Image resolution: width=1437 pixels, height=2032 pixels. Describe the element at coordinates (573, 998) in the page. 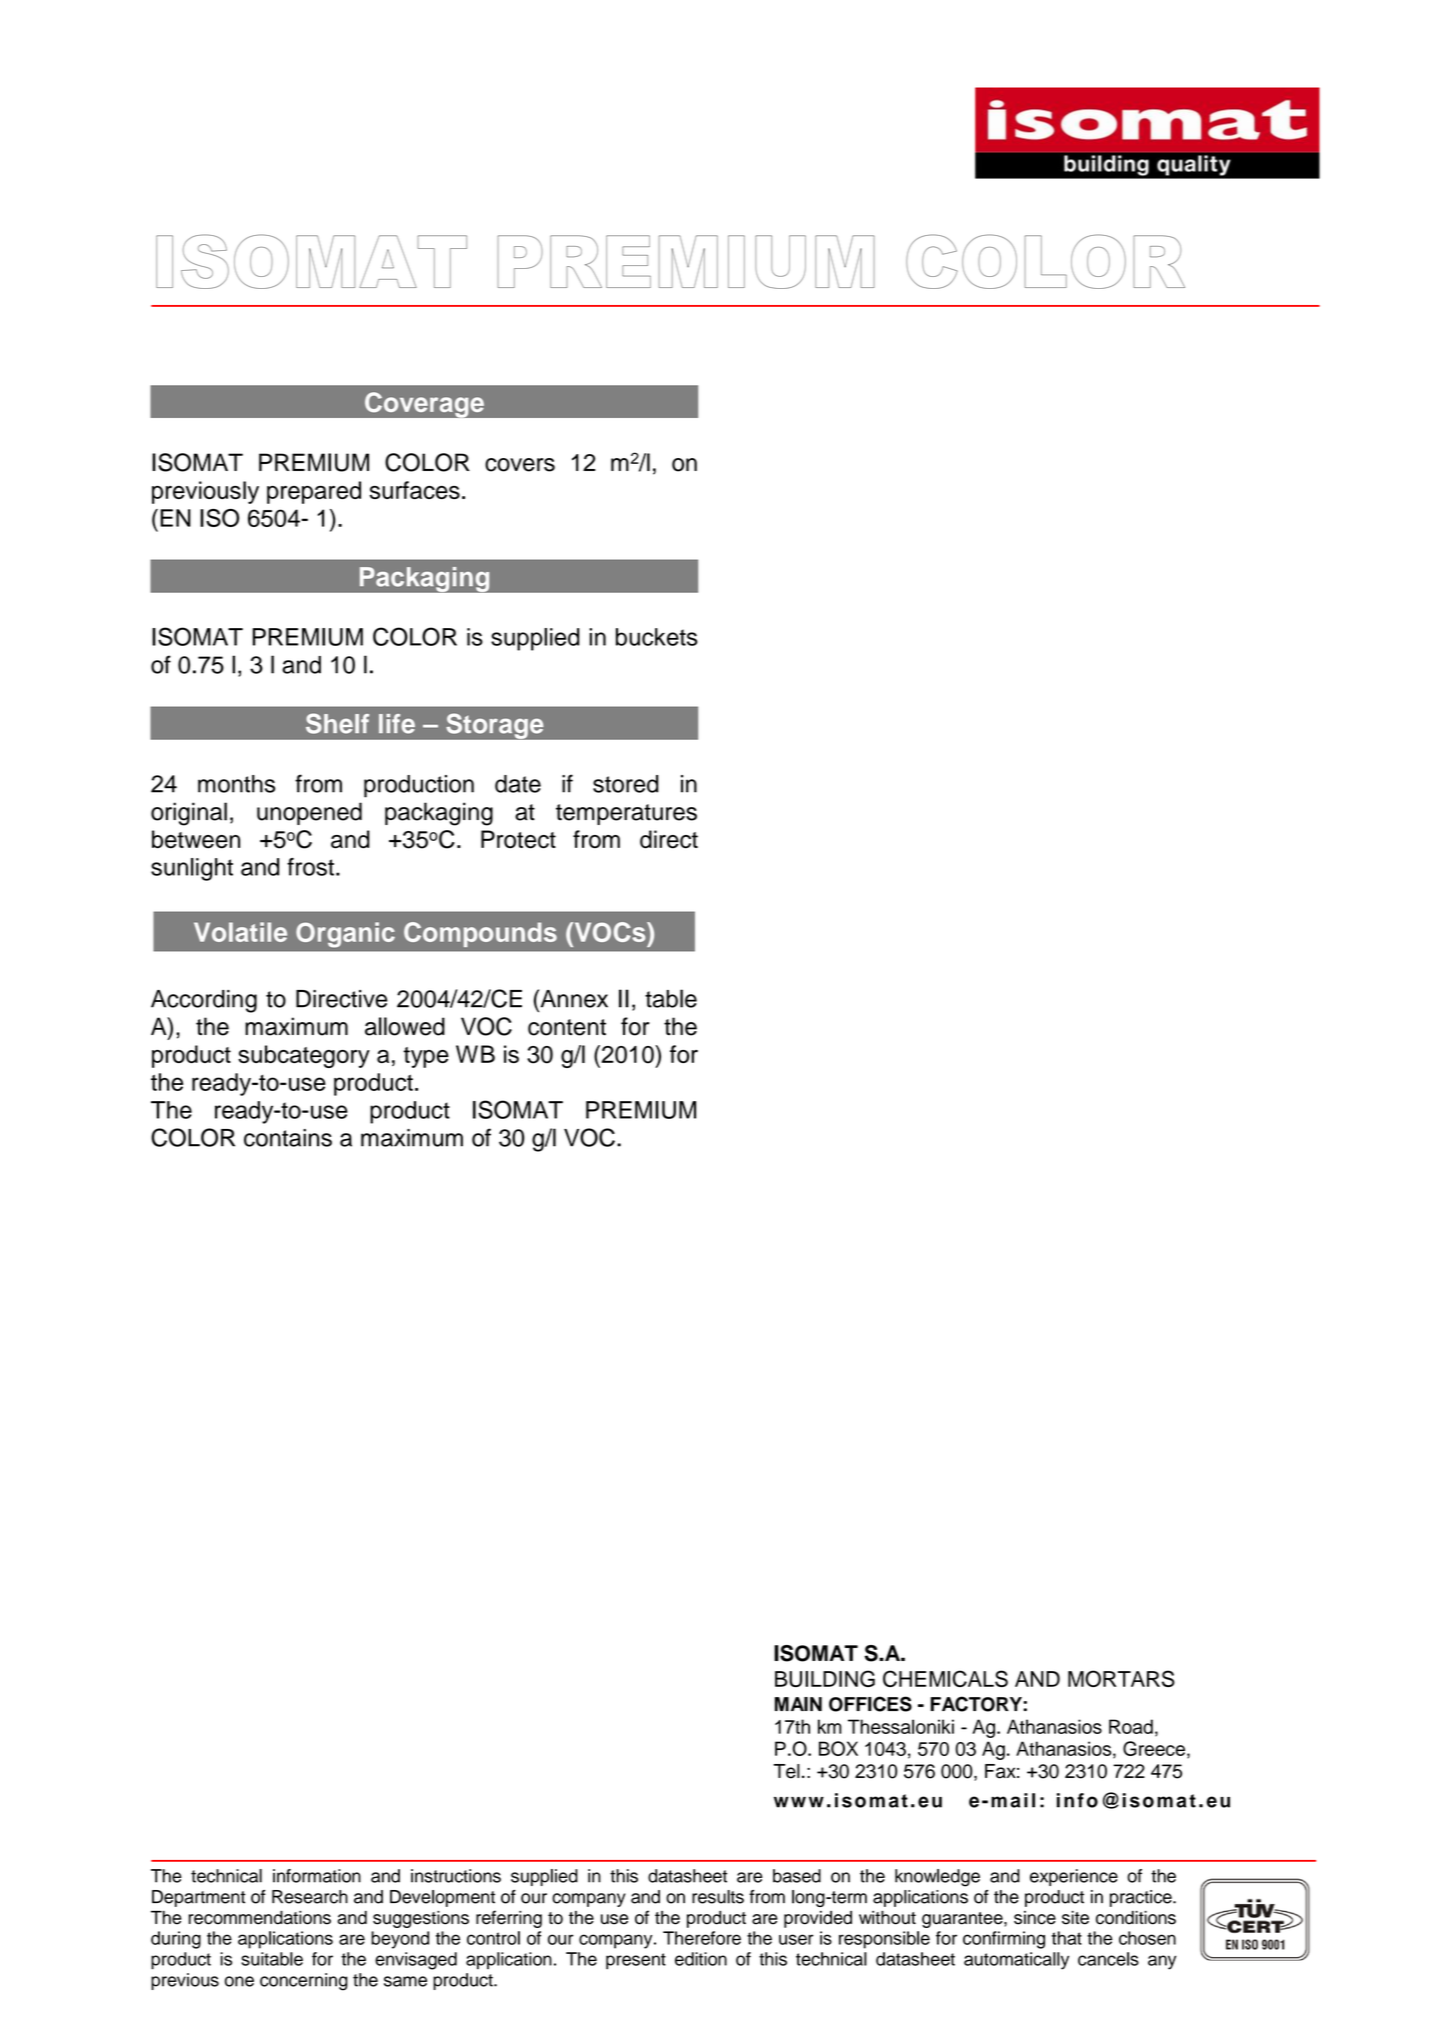

I see `Annex` at that location.
